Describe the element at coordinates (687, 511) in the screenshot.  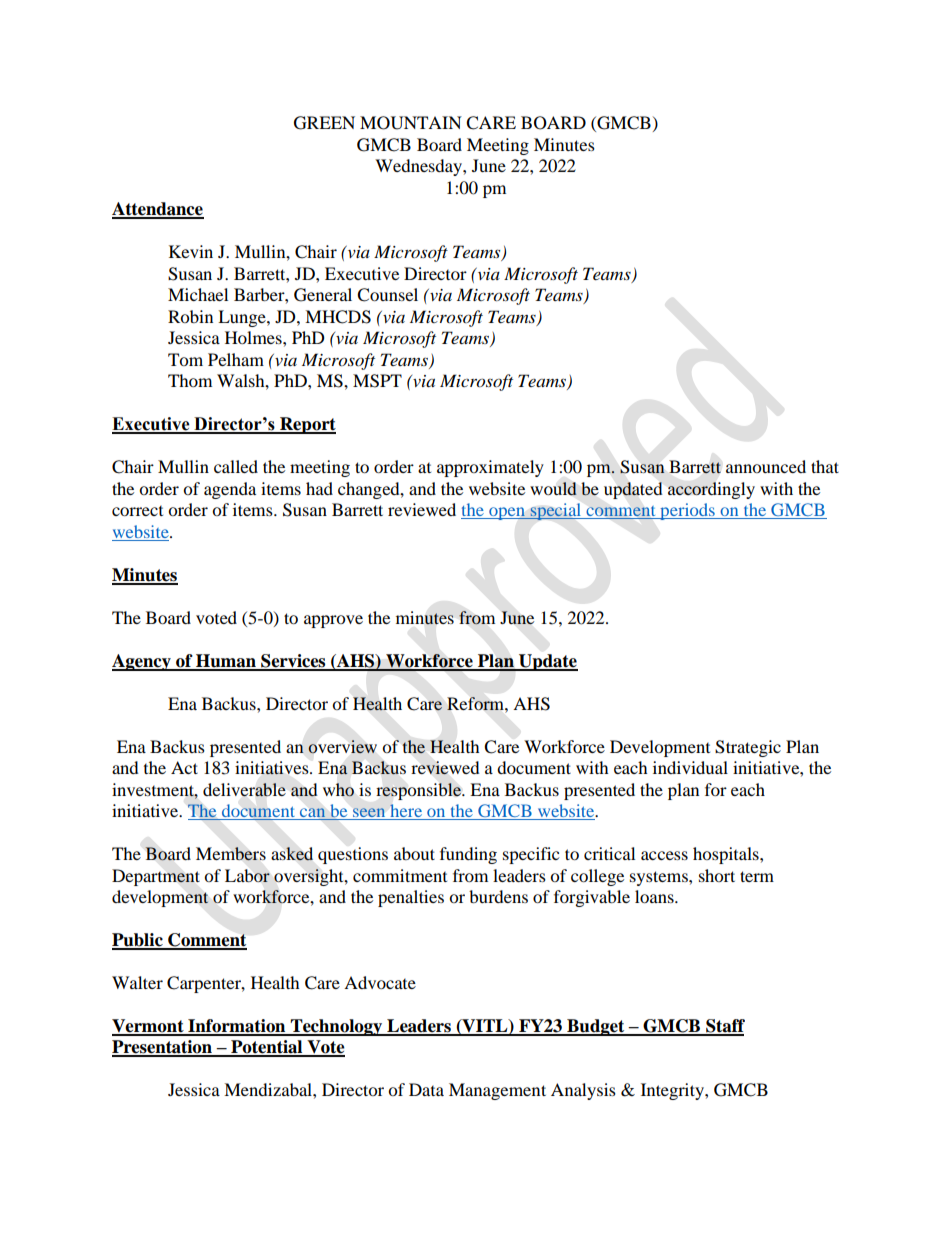
I see `periods` at that location.
